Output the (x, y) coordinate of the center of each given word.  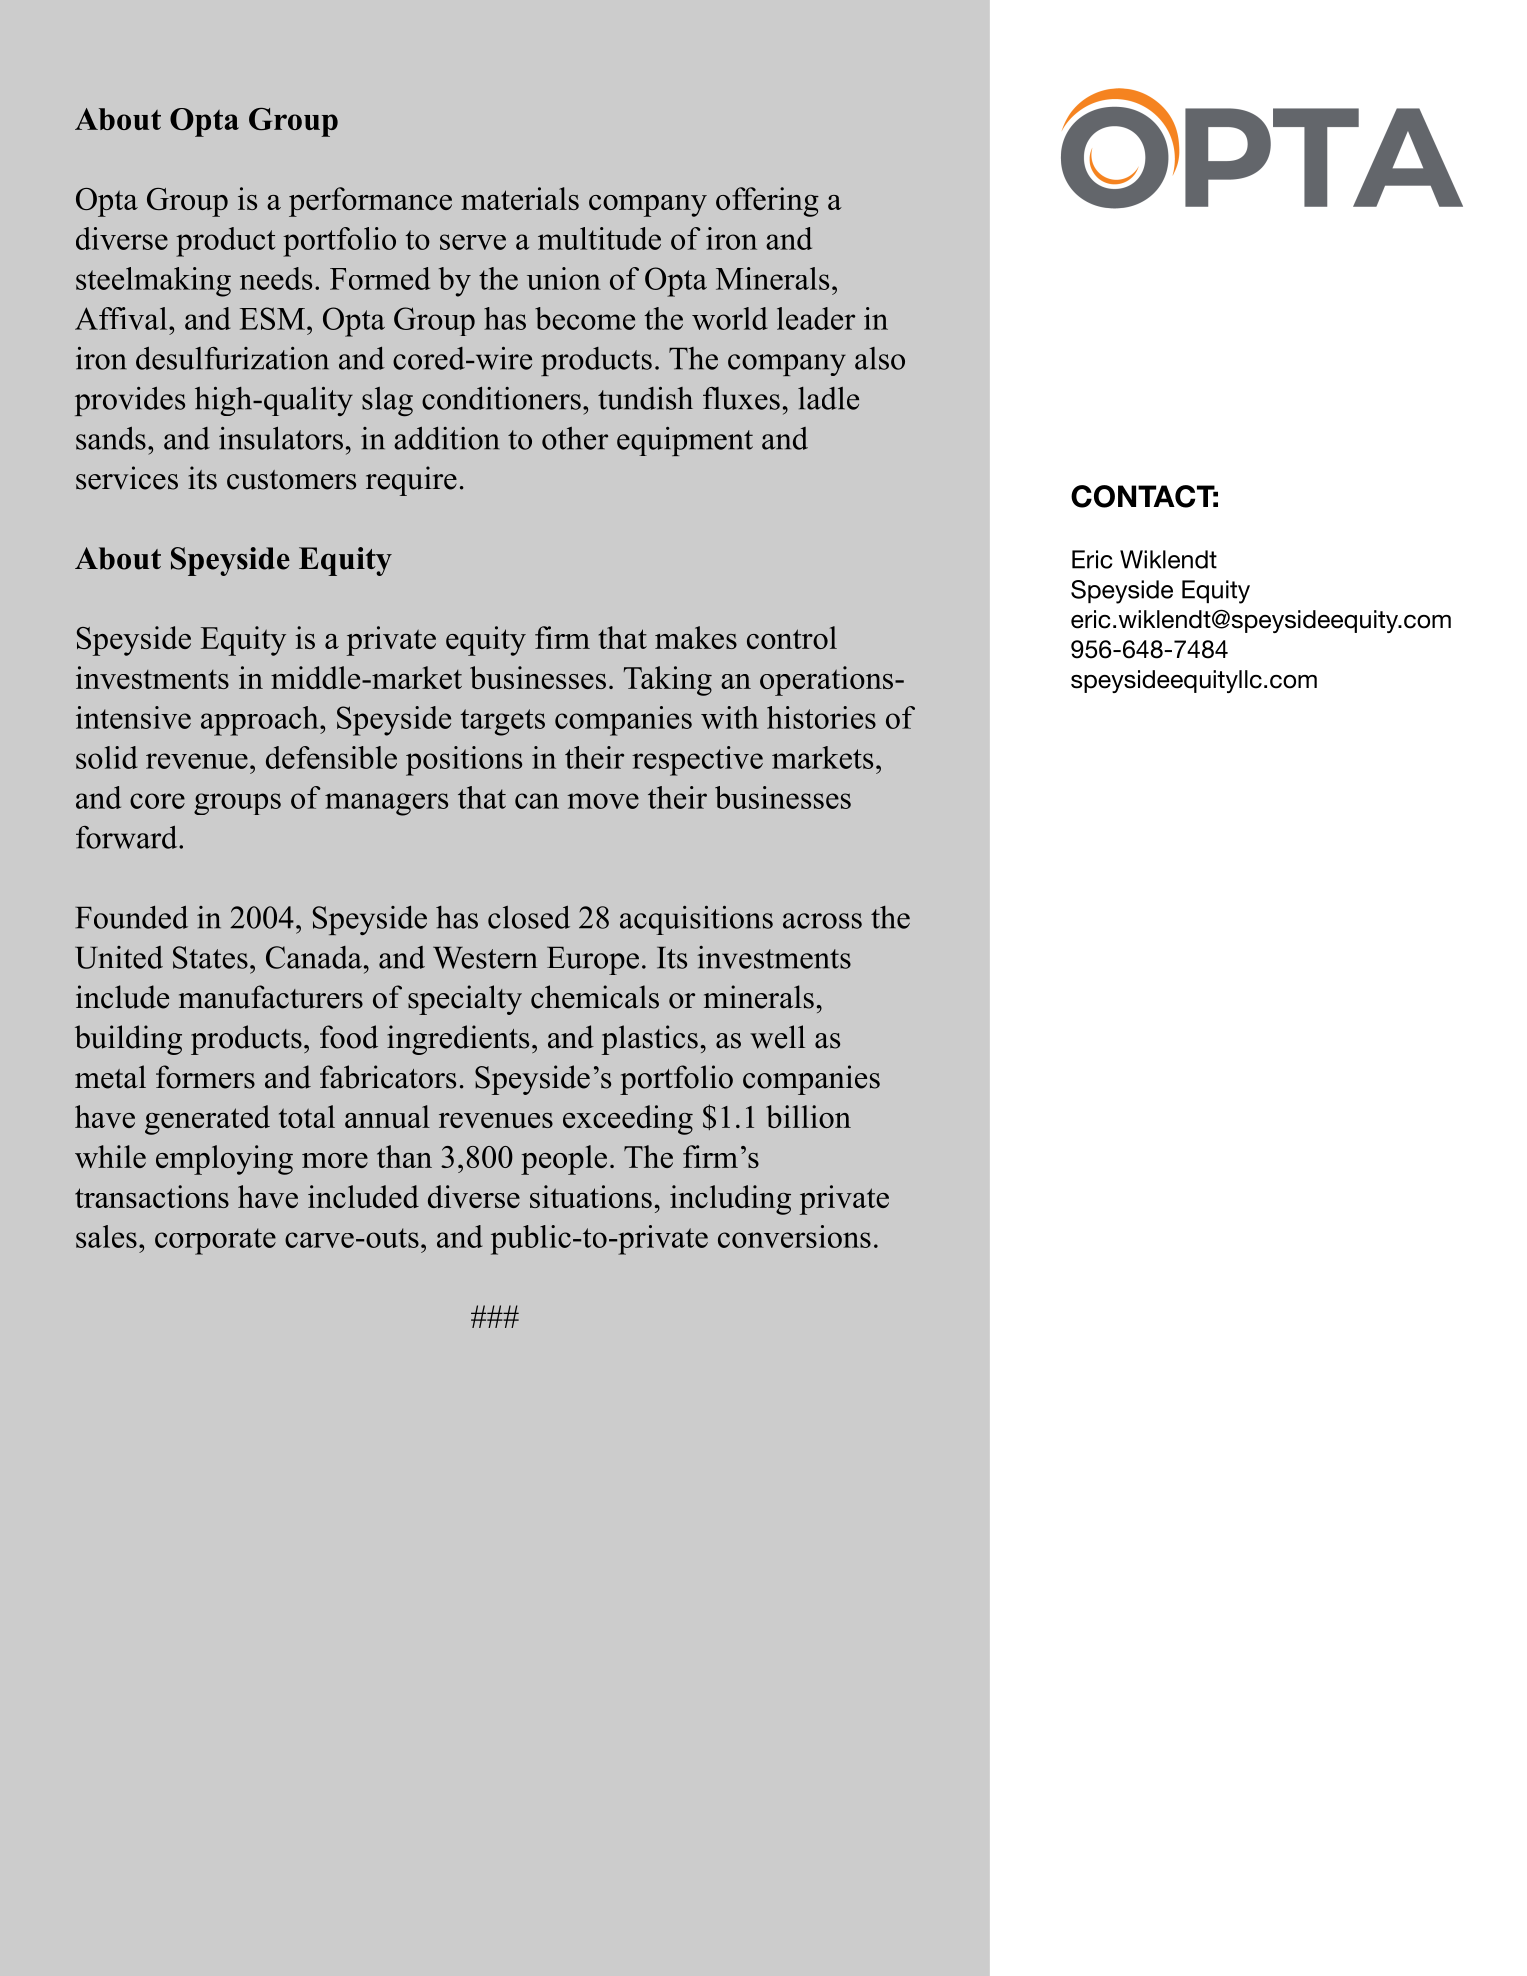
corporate (215, 1241)
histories (821, 717)
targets (503, 722)
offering (767, 202)
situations (591, 1196)
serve (473, 242)
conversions (794, 1236)
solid (107, 757)
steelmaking (153, 282)
